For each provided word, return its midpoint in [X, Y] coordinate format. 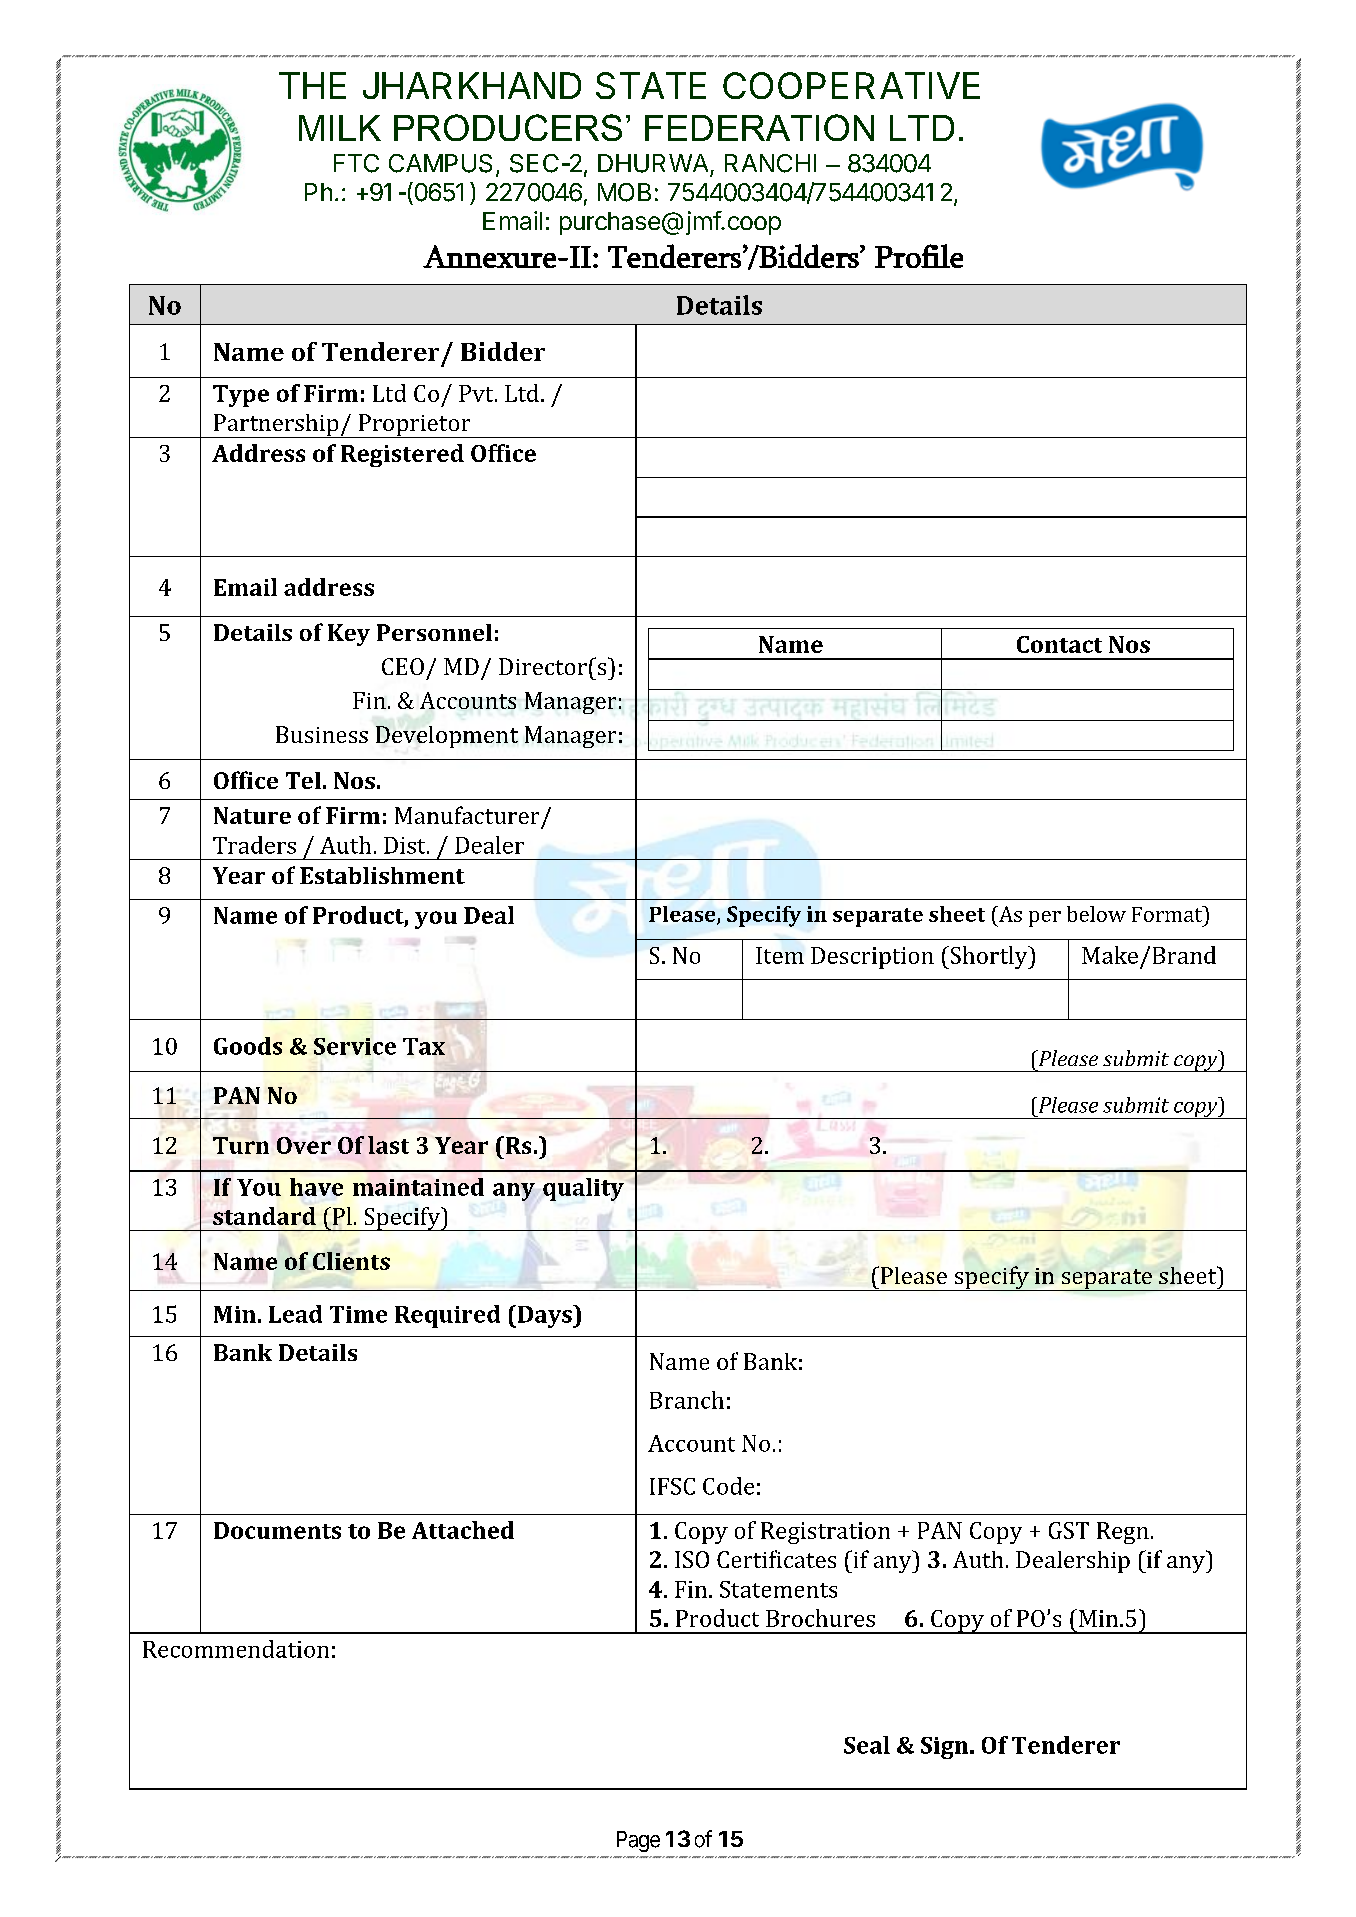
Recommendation [236, 1649]
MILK [340, 128]
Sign [946, 1748]
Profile [919, 256]
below [1096, 914]
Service [355, 1046]
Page [638, 1841]
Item [780, 955]
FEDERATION [759, 127]
